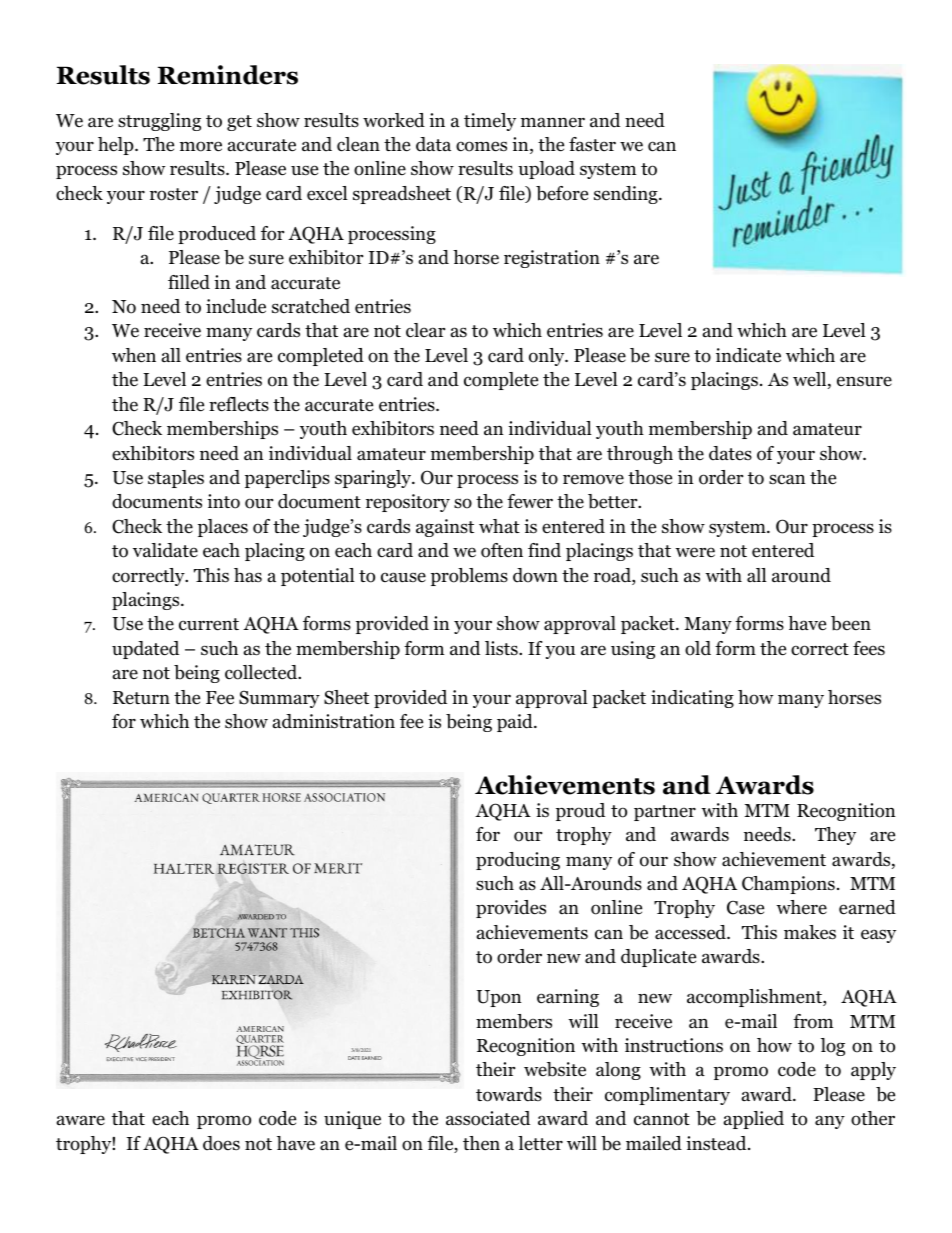  What do you see at coordinates (469, 577) in the image?
I see `problems` at bounding box center [469, 577].
